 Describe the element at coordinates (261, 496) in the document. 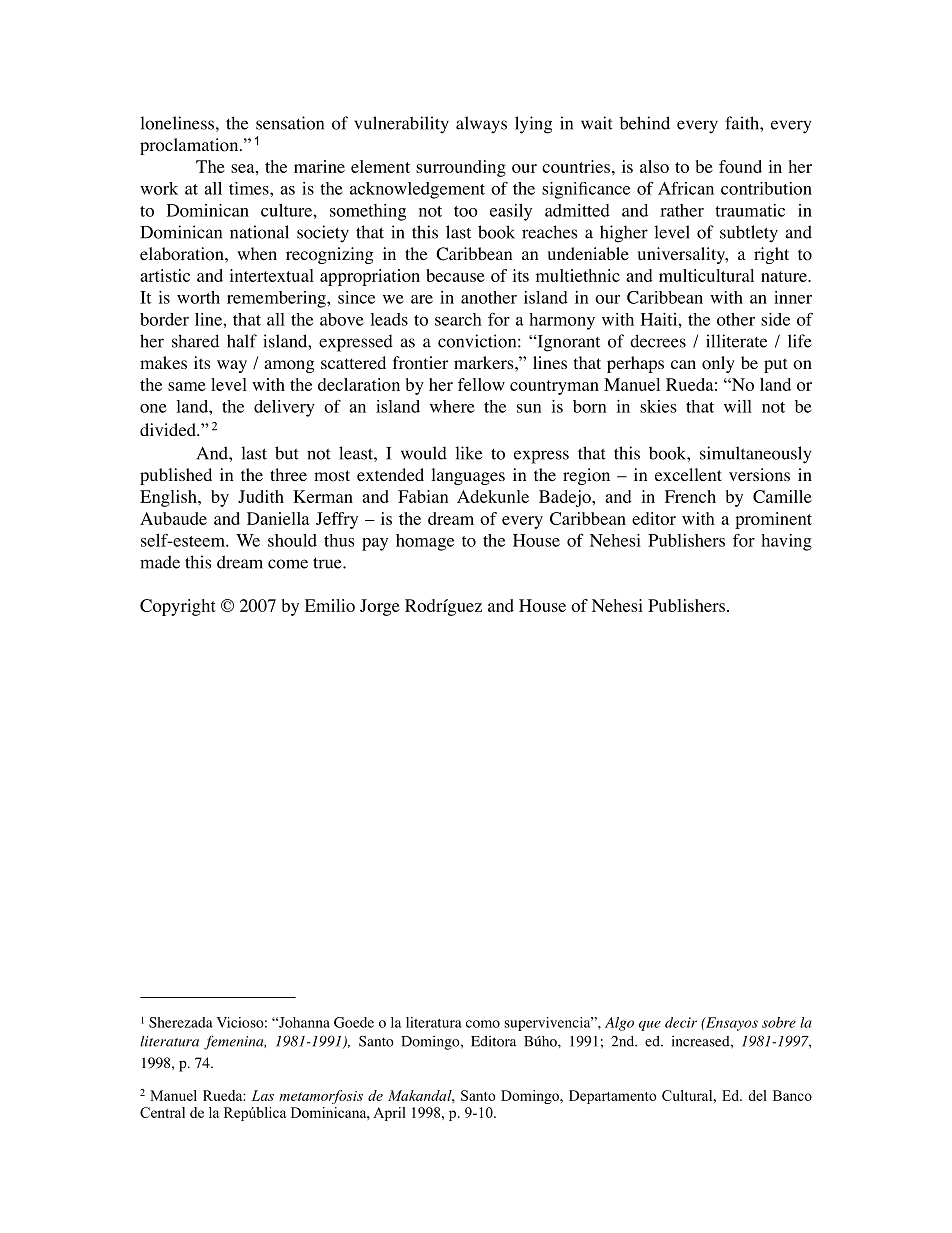

I see `Judith` at that location.
